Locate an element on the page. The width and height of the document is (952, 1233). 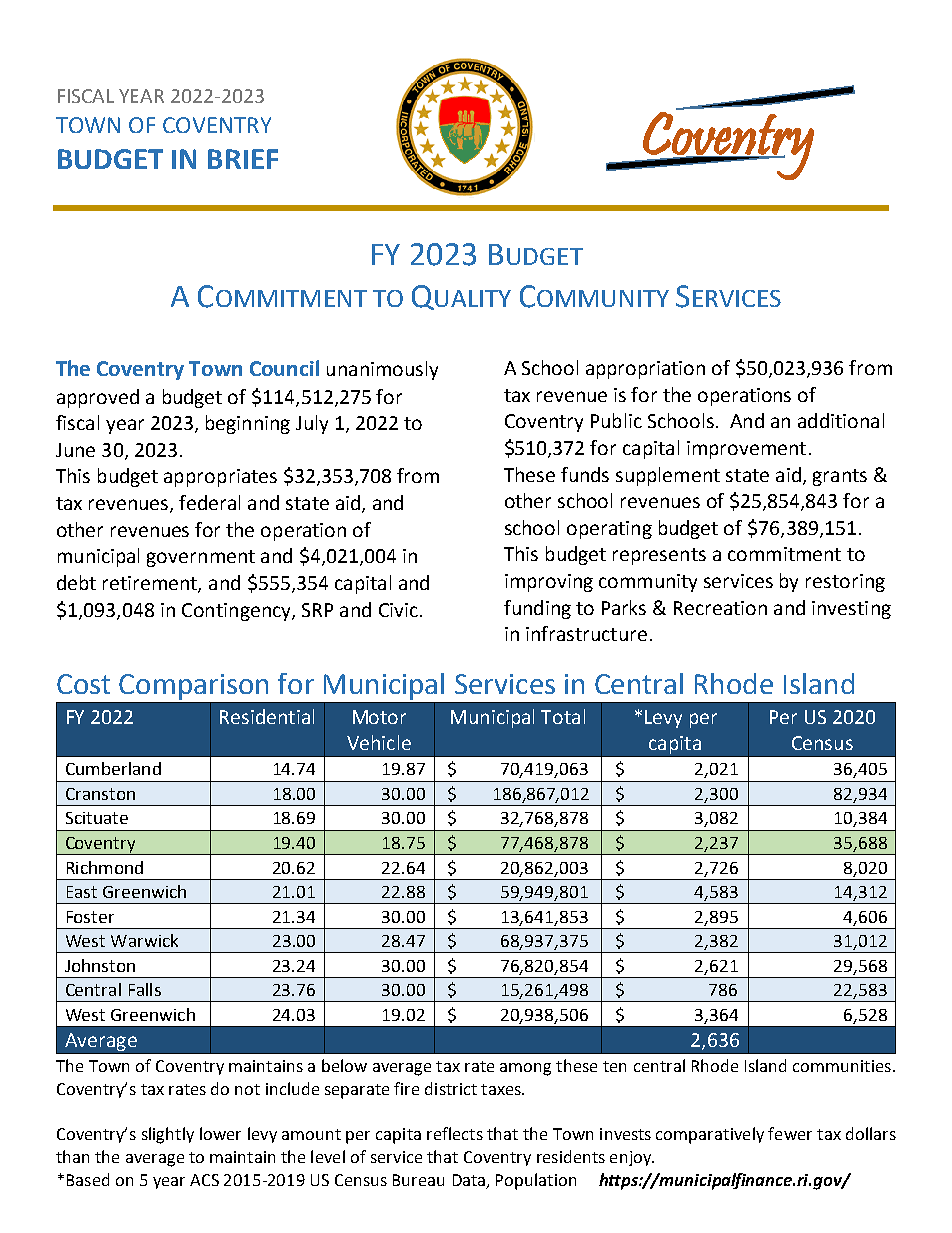
Warwick is located at coordinates (144, 940).
